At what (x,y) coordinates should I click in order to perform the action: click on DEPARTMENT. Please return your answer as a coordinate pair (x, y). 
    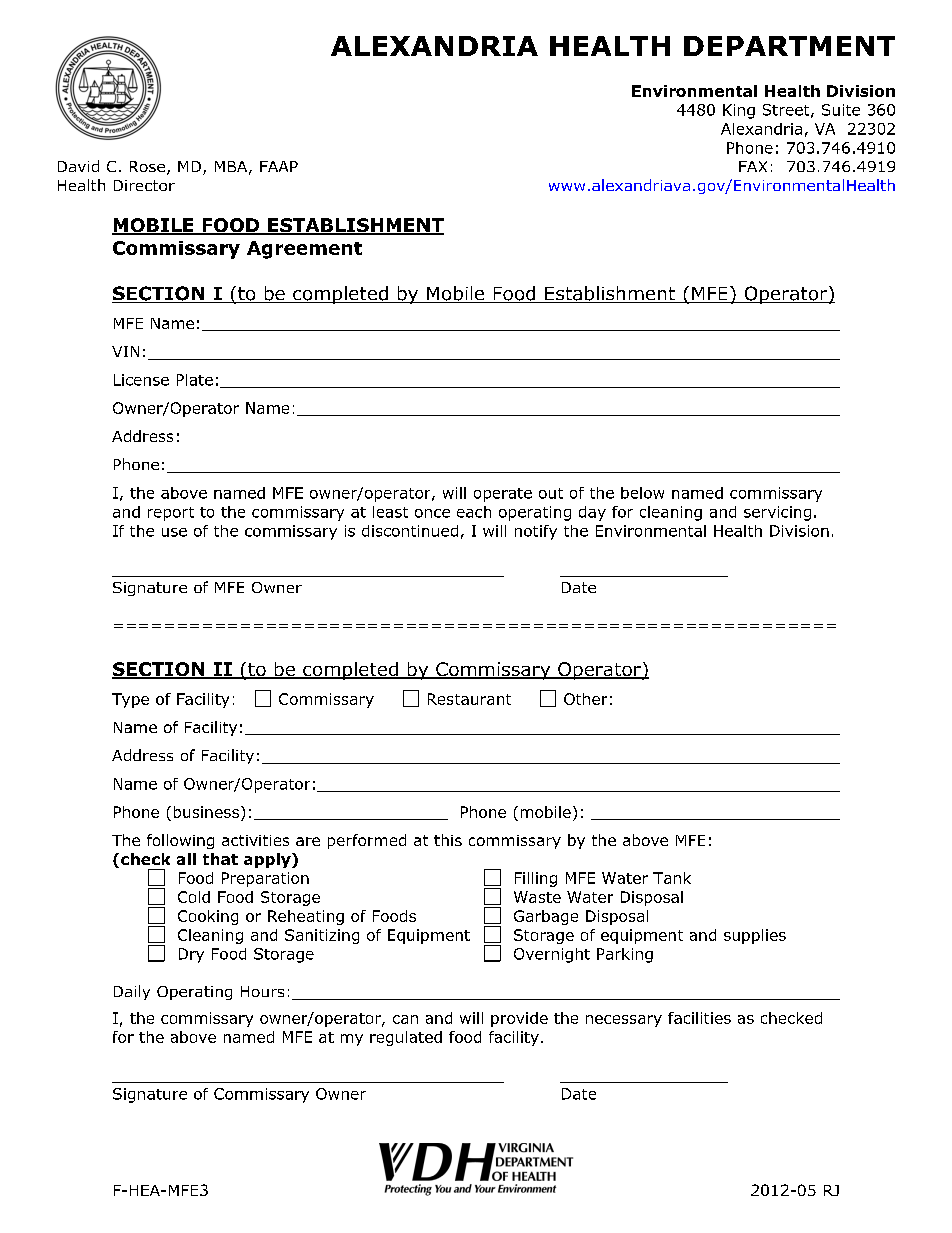
    Looking at the image, I should click on (789, 46).
